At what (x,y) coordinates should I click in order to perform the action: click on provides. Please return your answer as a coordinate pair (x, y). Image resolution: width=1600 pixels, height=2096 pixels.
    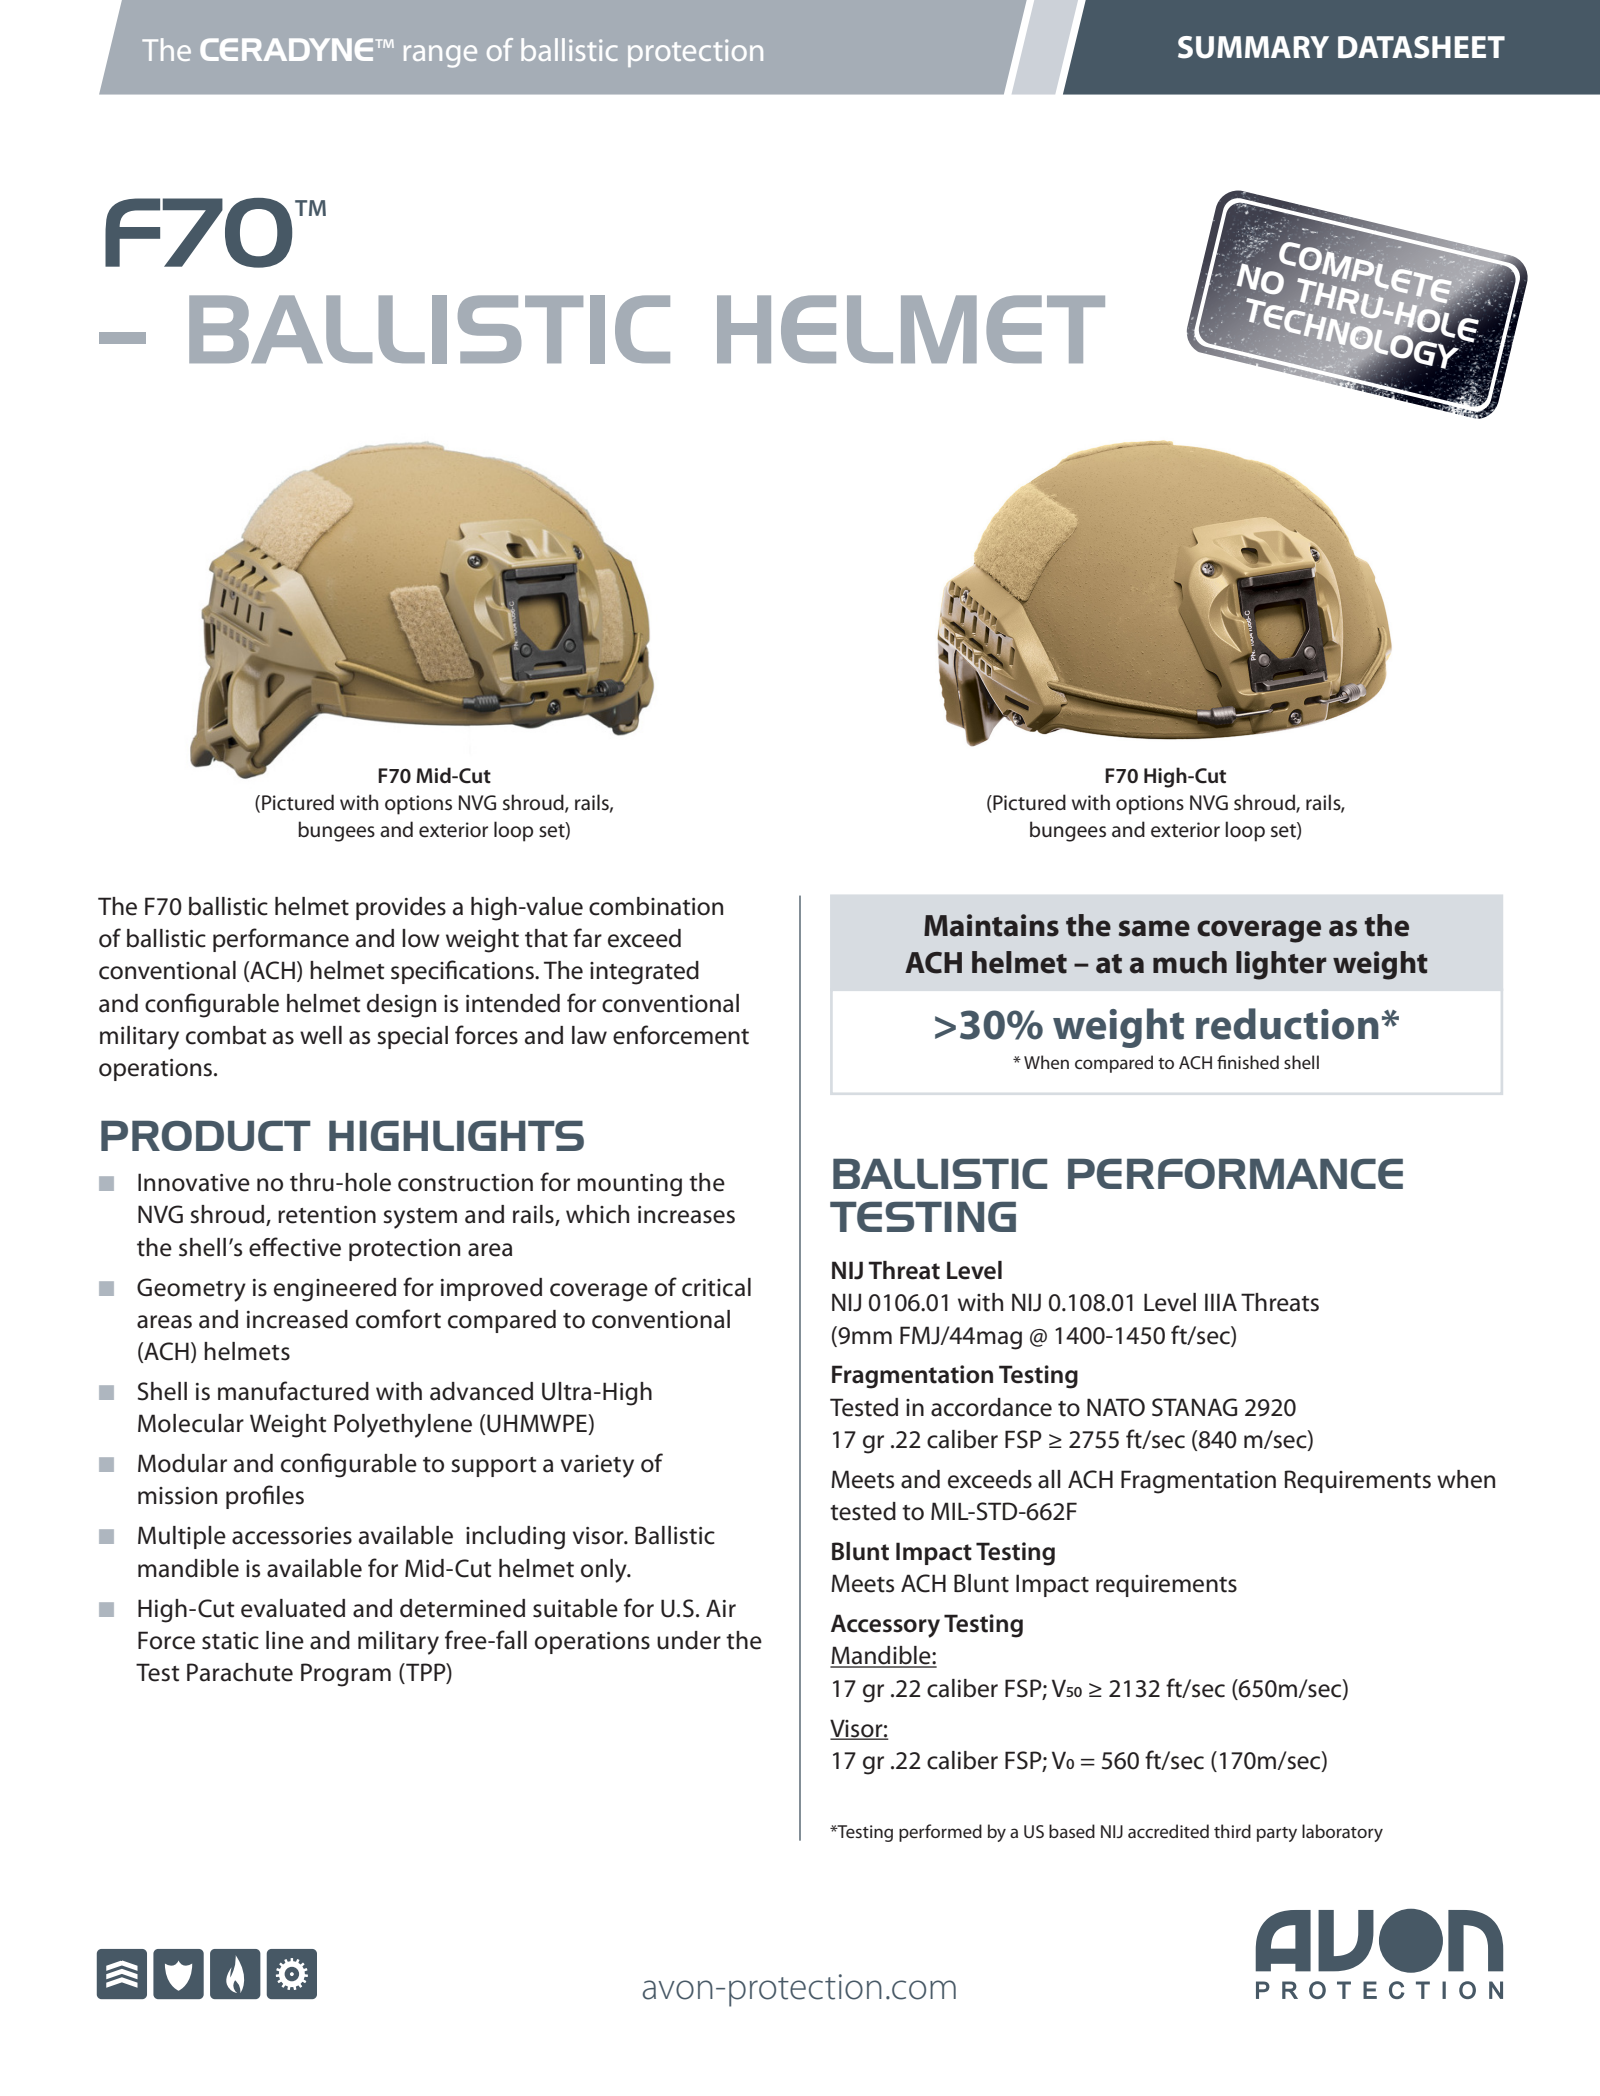
    Looking at the image, I should click on (401, 908).
